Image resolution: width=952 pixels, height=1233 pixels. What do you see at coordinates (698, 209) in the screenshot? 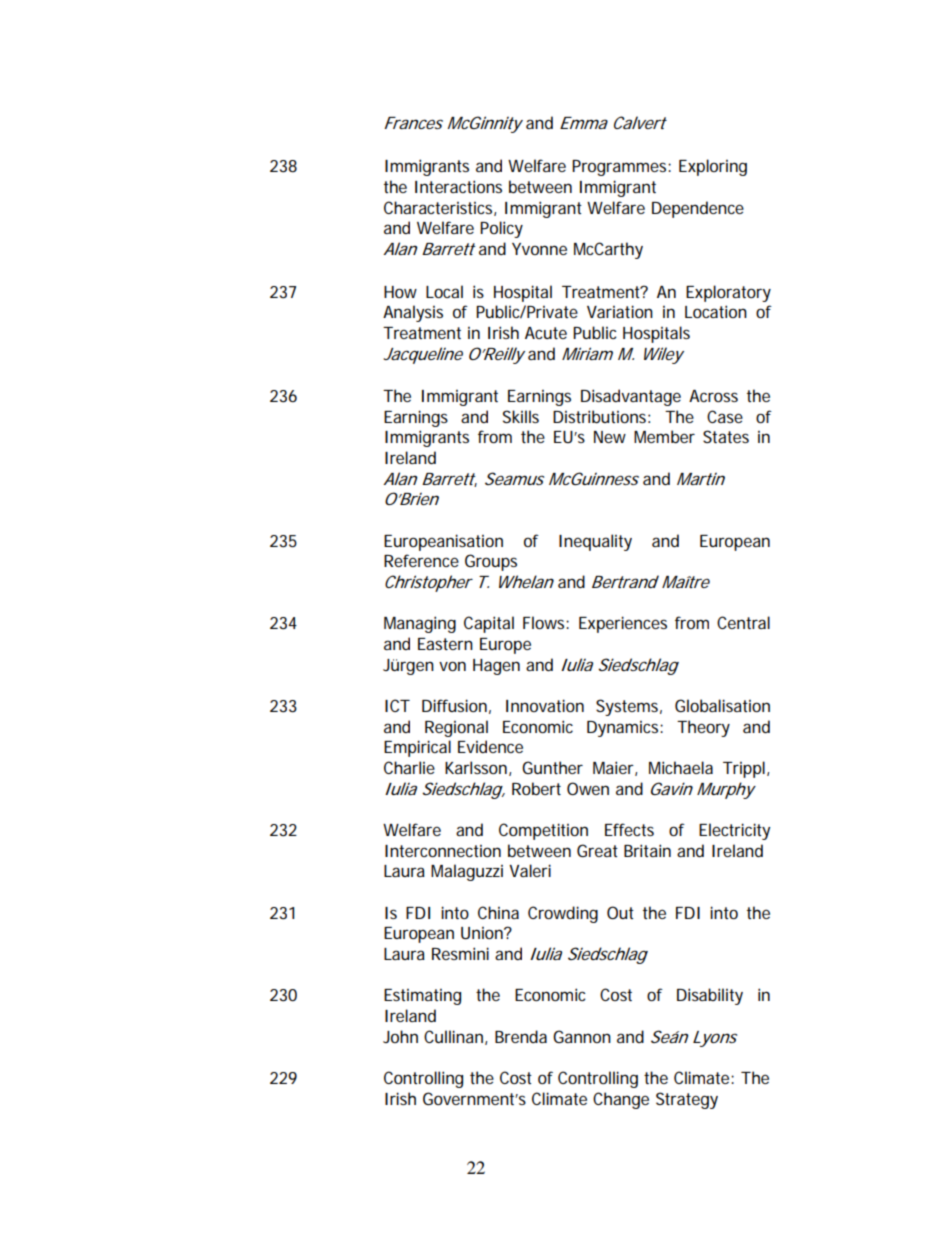
I see `Dependence` at bounding box center [698, 209].
